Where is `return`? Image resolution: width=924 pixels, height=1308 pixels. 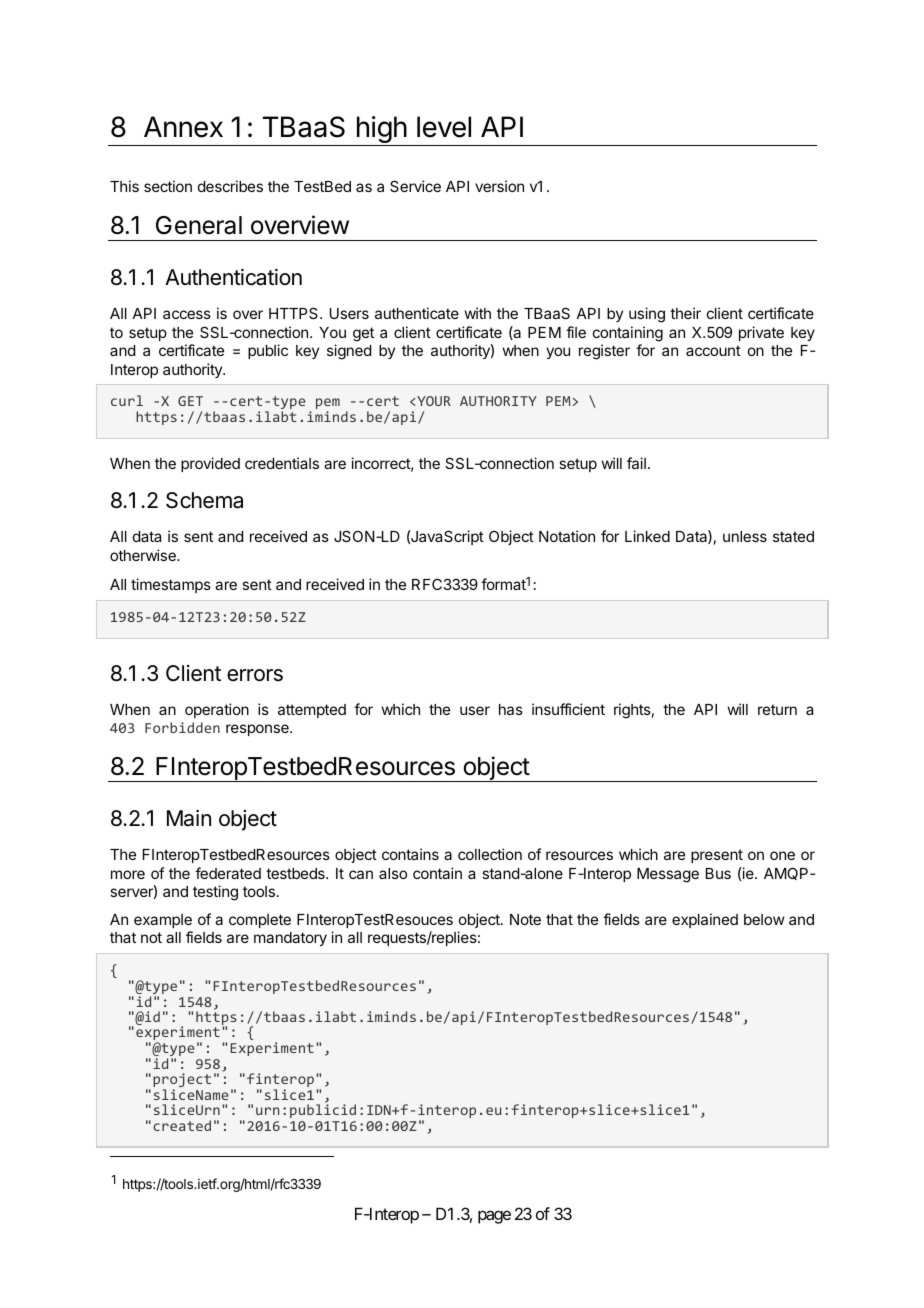 return is located at coordinates (777, 709).
